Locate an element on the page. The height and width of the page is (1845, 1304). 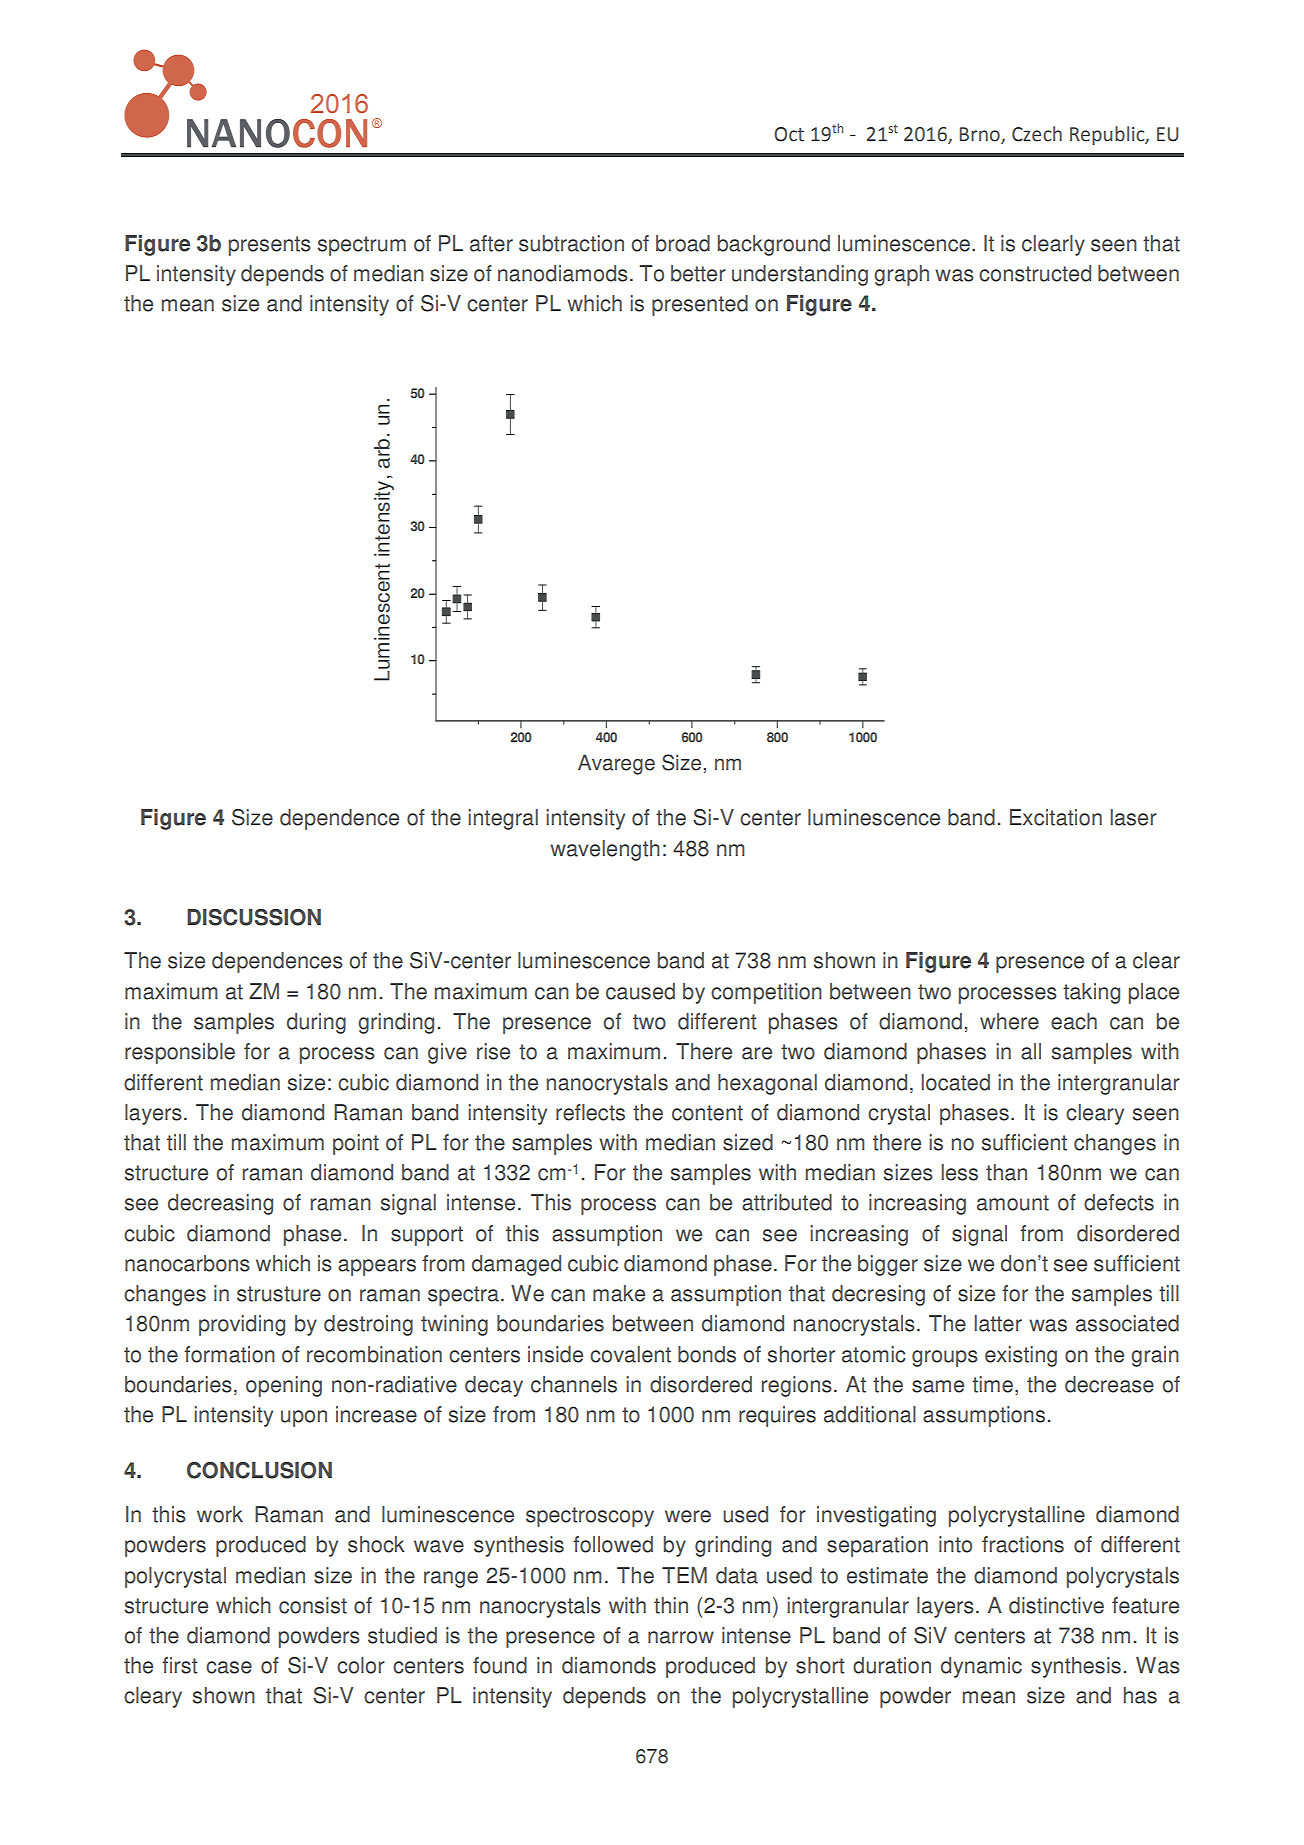
taking is located at coordinates (1091, 993).
